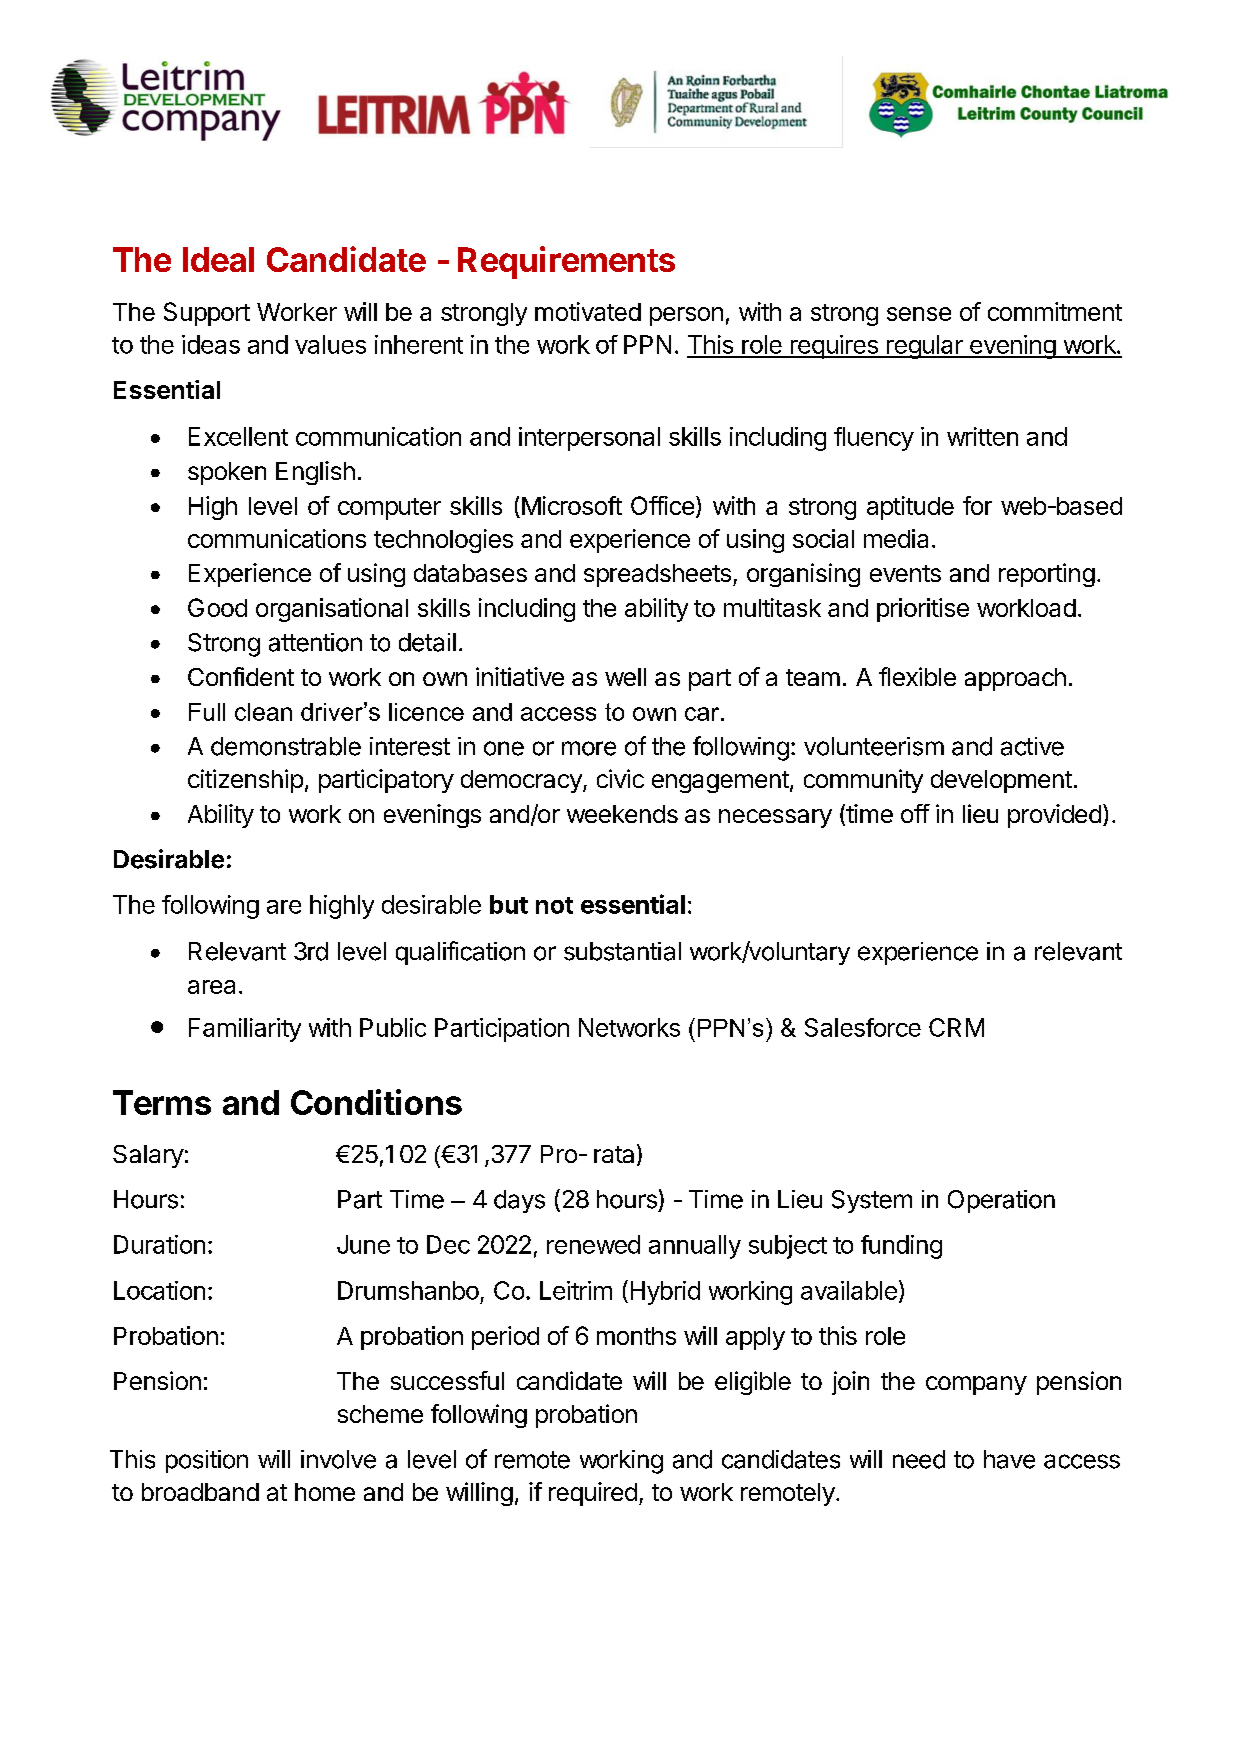 This page has width=1234, height=1746. Describe the element at coordinates (148, 1156) in the page. I see `Salary` at that location.
